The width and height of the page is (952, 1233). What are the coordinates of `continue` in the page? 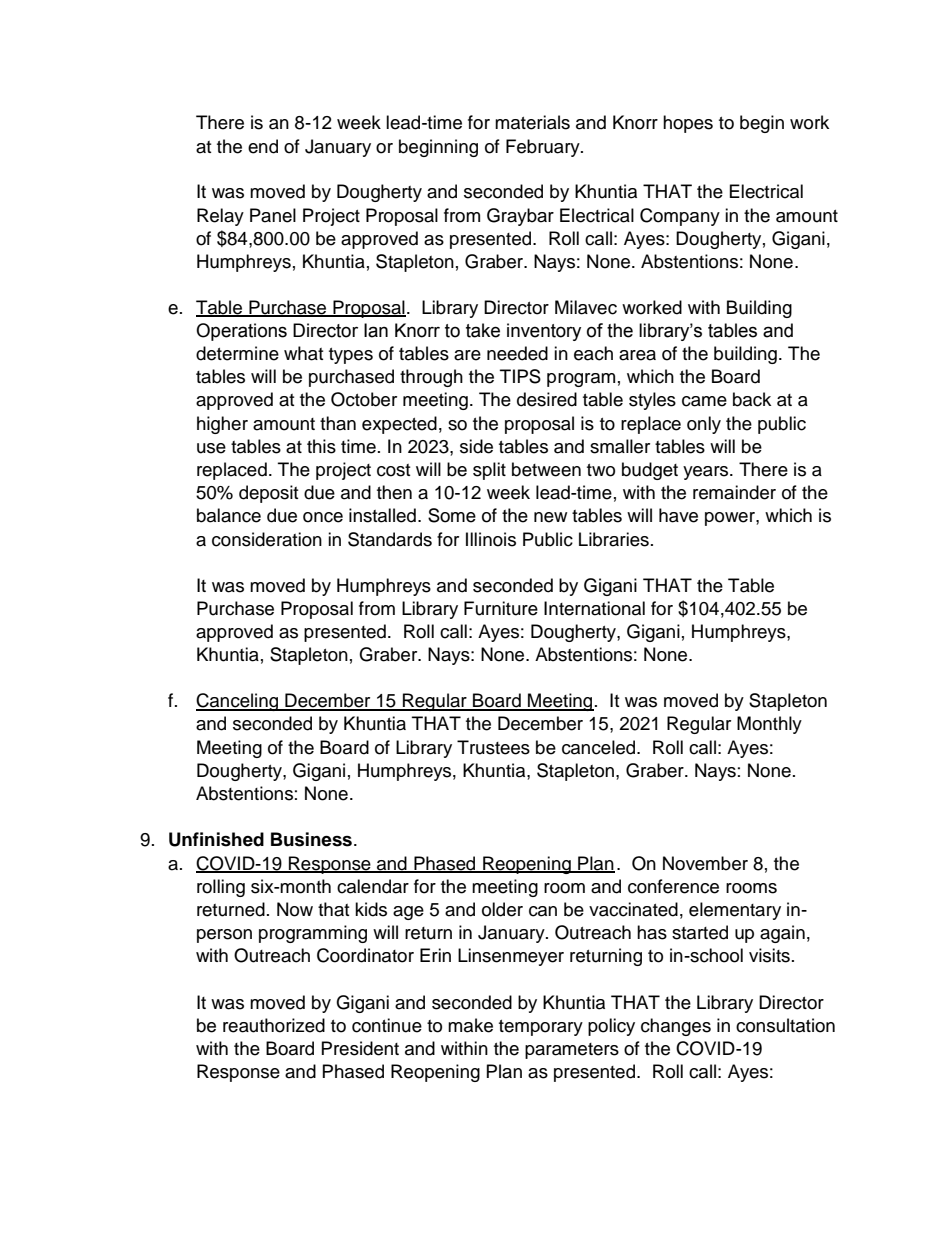 It's located at (387, 1025).
